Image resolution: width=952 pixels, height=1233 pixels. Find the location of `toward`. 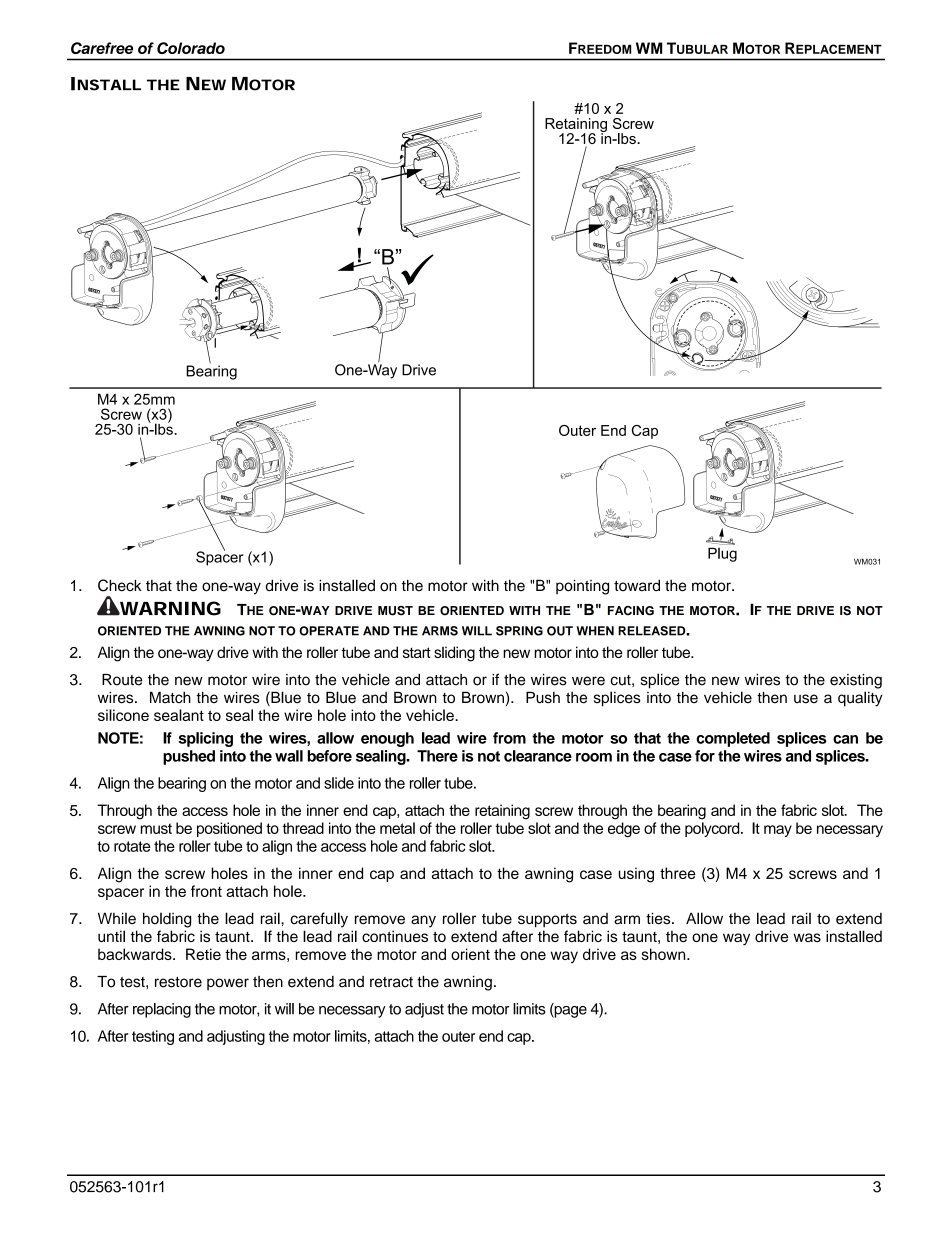

toward is located at coordinates (637, 585).
